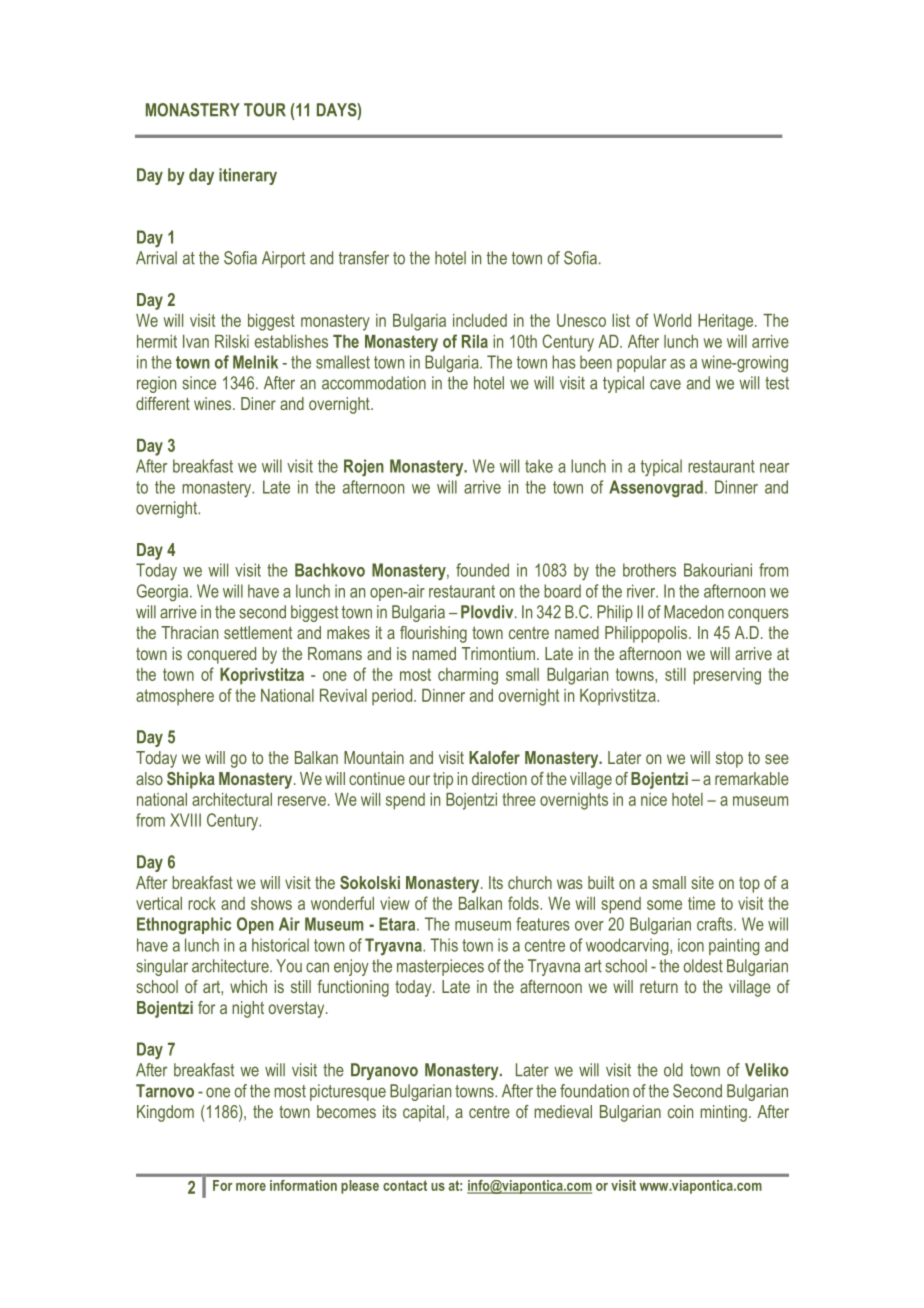 The height and width of the screenshot is (1308, 924). I want to click on more, so click(251, 1187).
